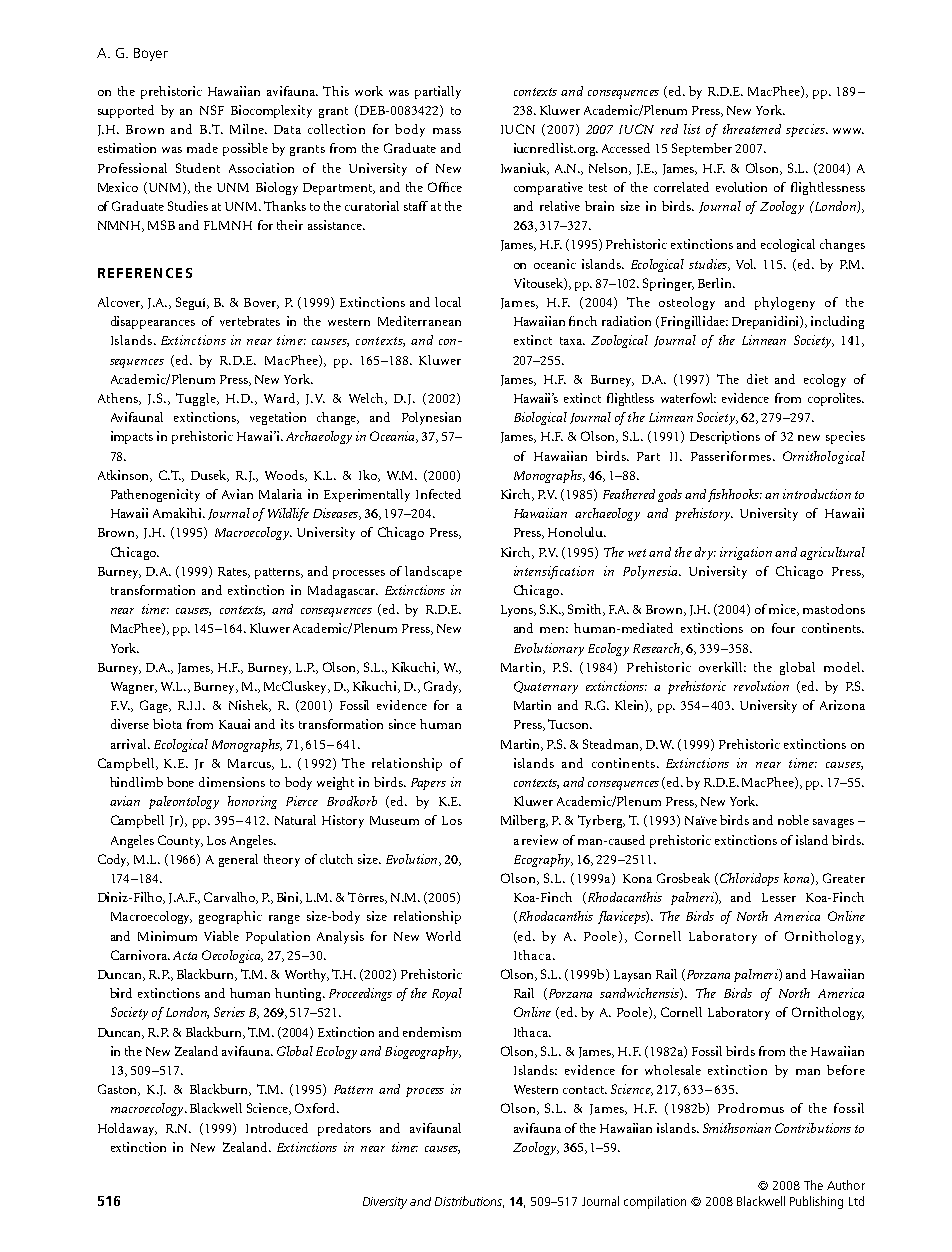  I want to click on Arizona, so click(842, 705).
